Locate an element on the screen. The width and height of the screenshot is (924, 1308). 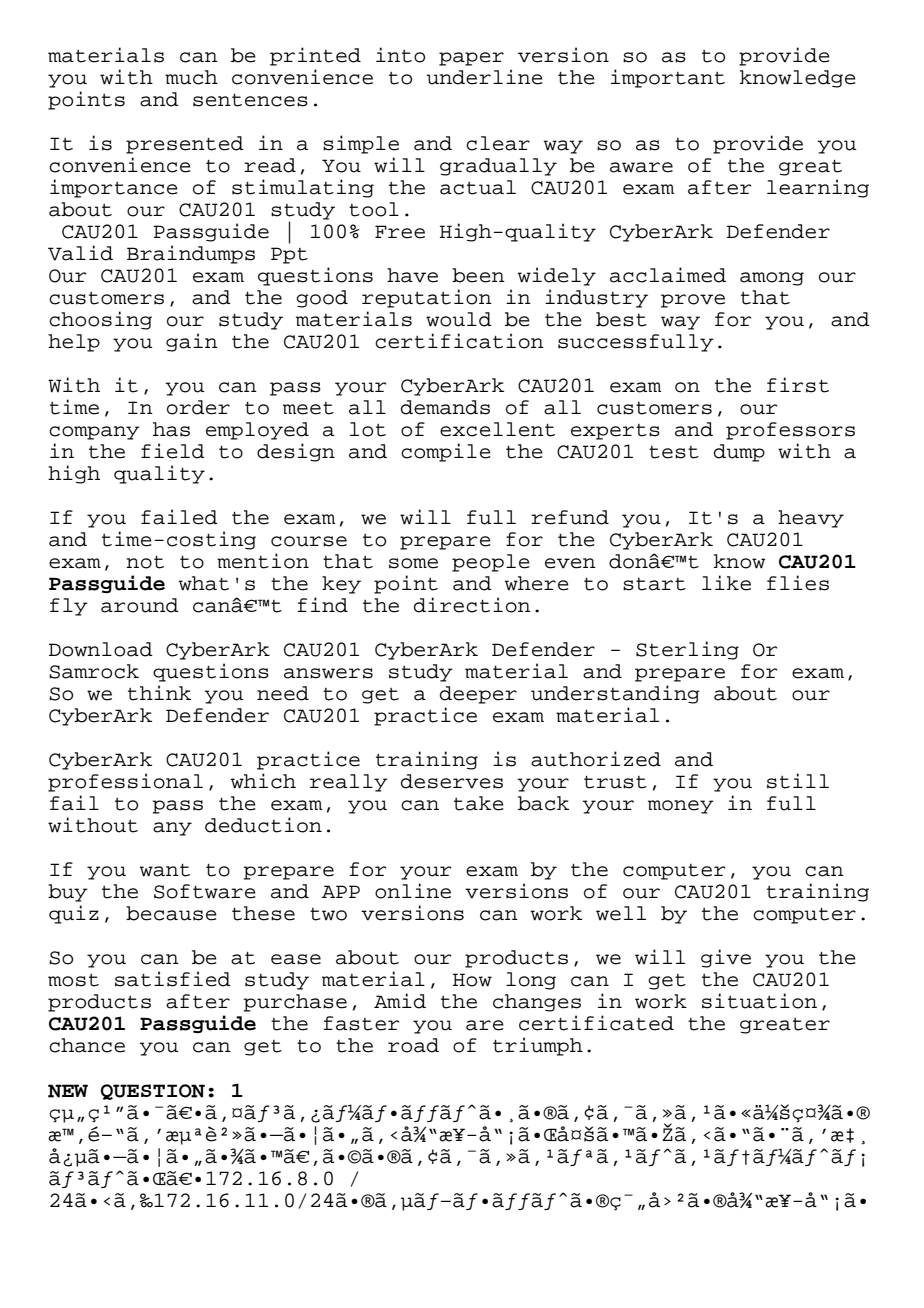
think is located at coordinates (159, 693).
